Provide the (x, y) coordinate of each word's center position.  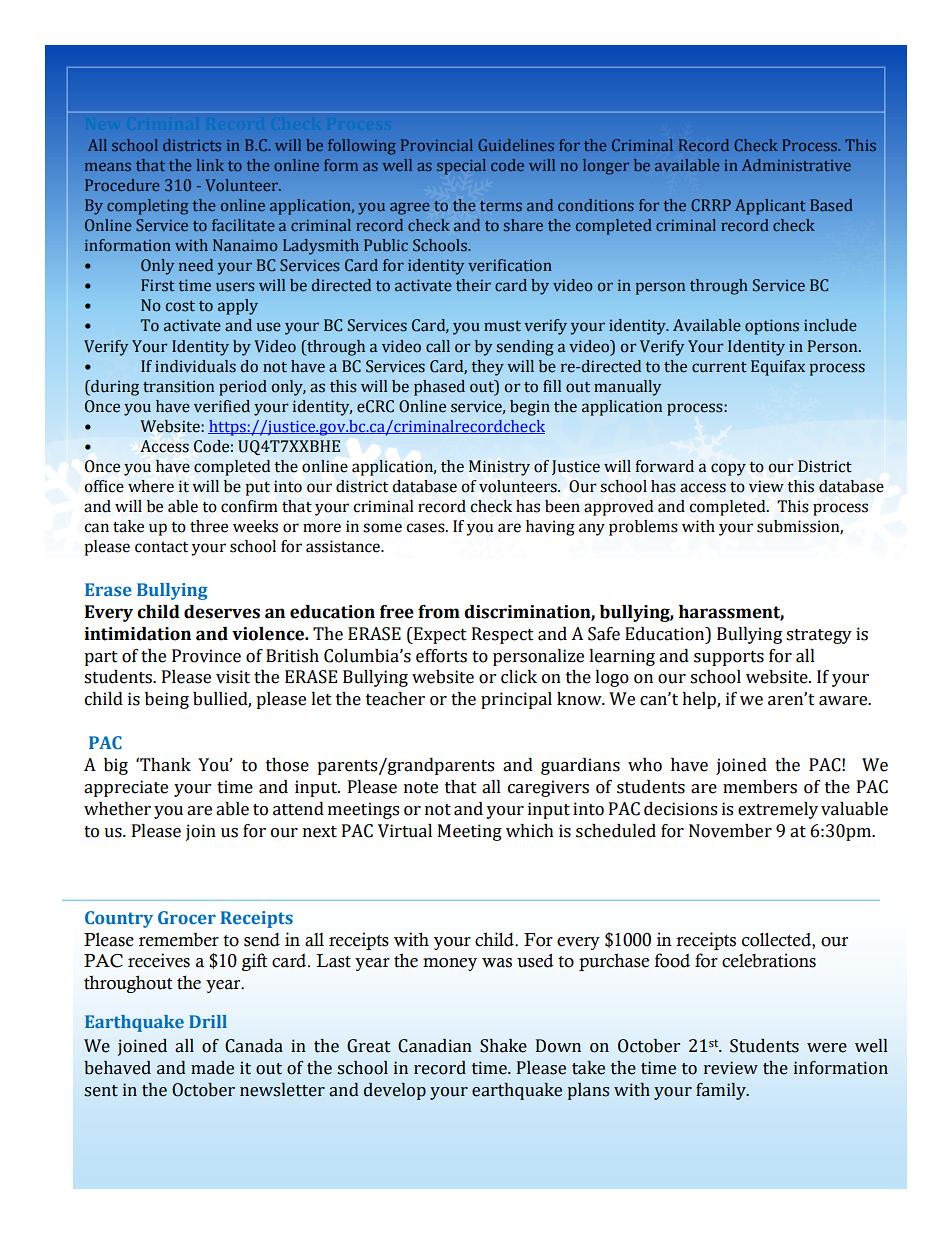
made (212, 1068)
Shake (503, 1046)
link (210, 165)
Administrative (796, 165)
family (722, 1091)
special (461, 167)
